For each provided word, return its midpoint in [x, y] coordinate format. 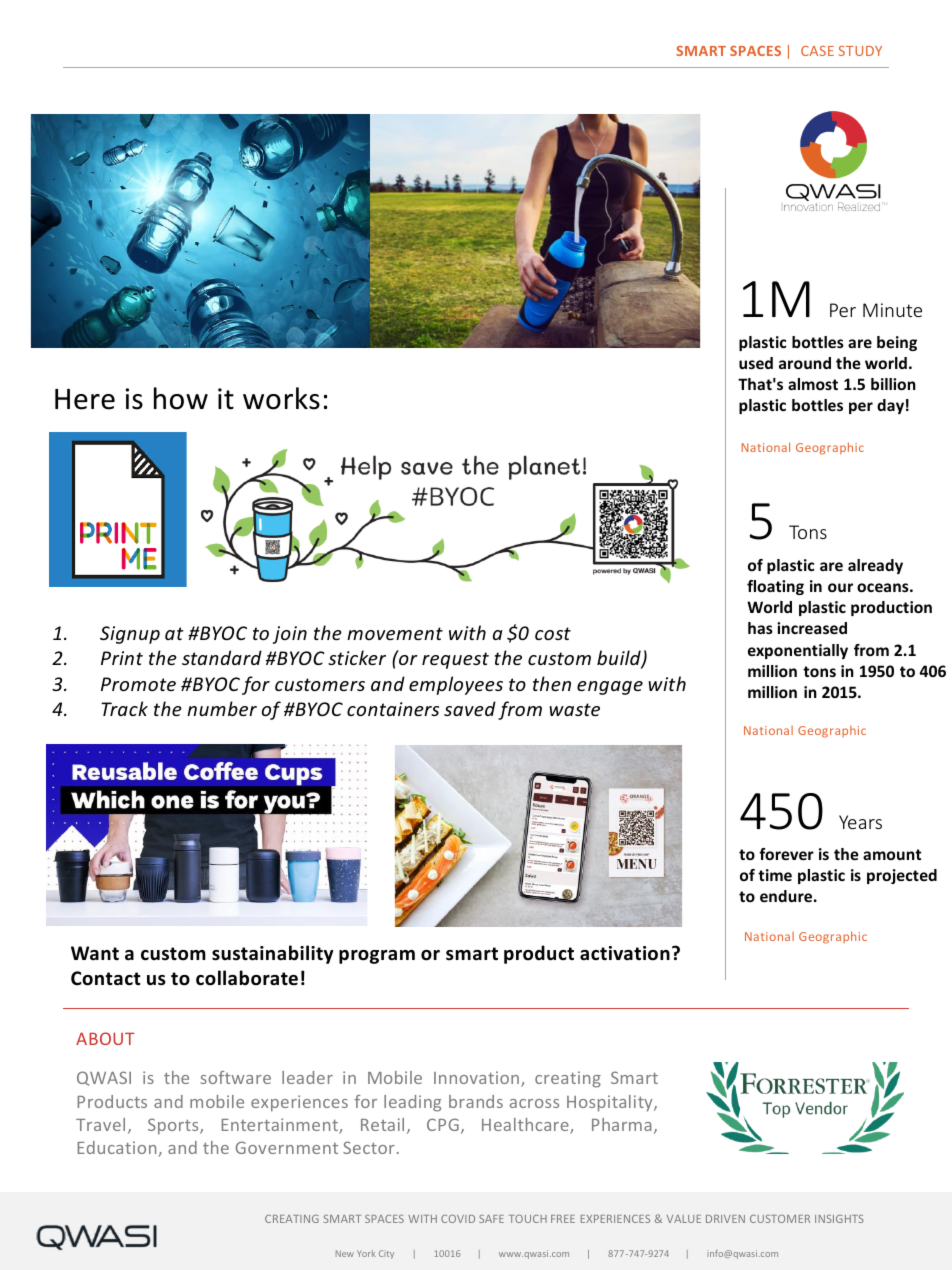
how [181, 398]
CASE [817, 51]
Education [116, 1147]
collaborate [247, 978]
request [455, 660]
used [756, 363]
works [281, 398]
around [805, 363]
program [377, 957]
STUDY [860, 51]
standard [222, 657]
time [775, 875]
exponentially [798, 651]
